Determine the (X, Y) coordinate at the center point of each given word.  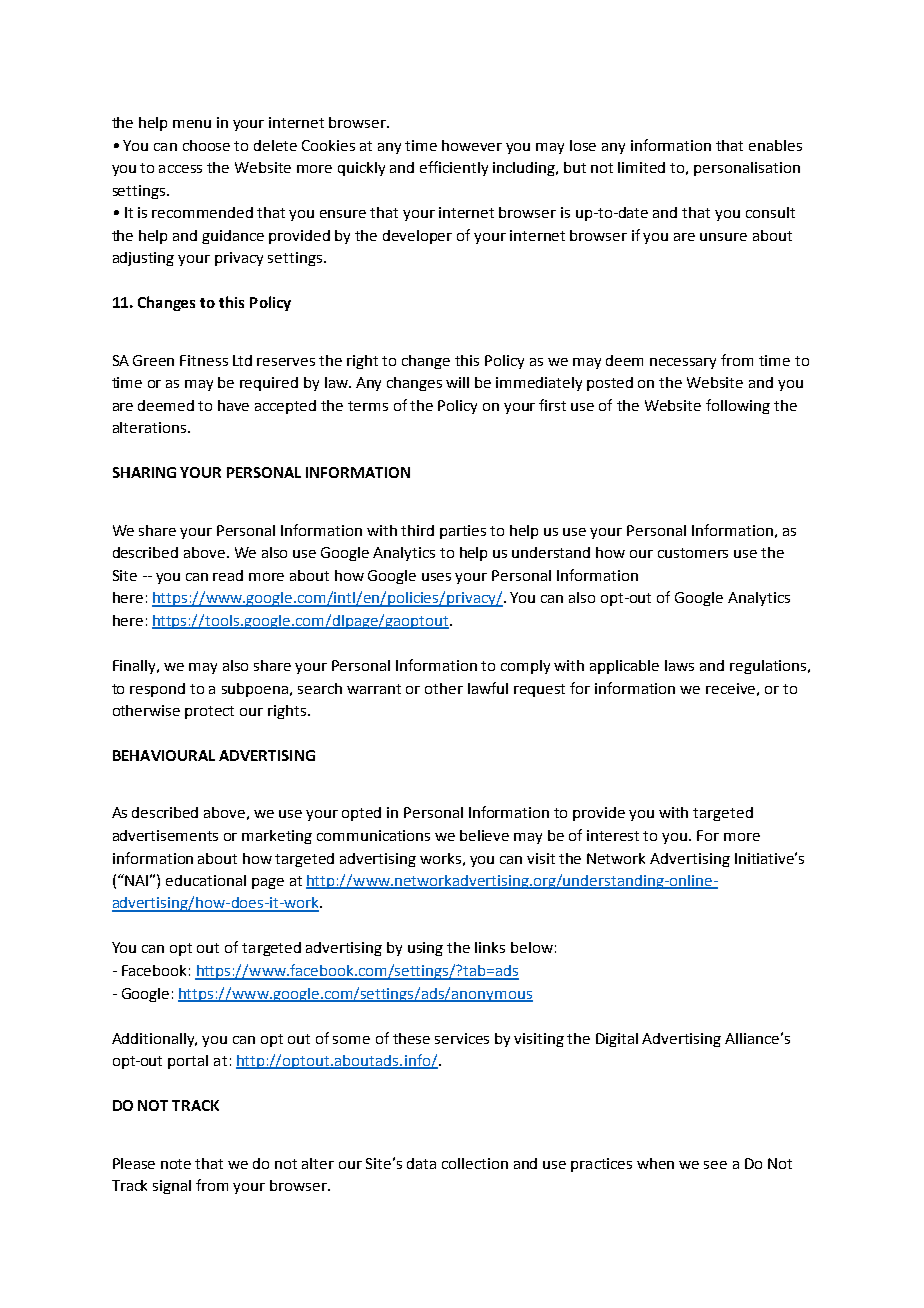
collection (475, 1163)
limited (641, 167)
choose (206, 145)
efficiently (454, 168)
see (715, 1165)
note (176, 1164)
